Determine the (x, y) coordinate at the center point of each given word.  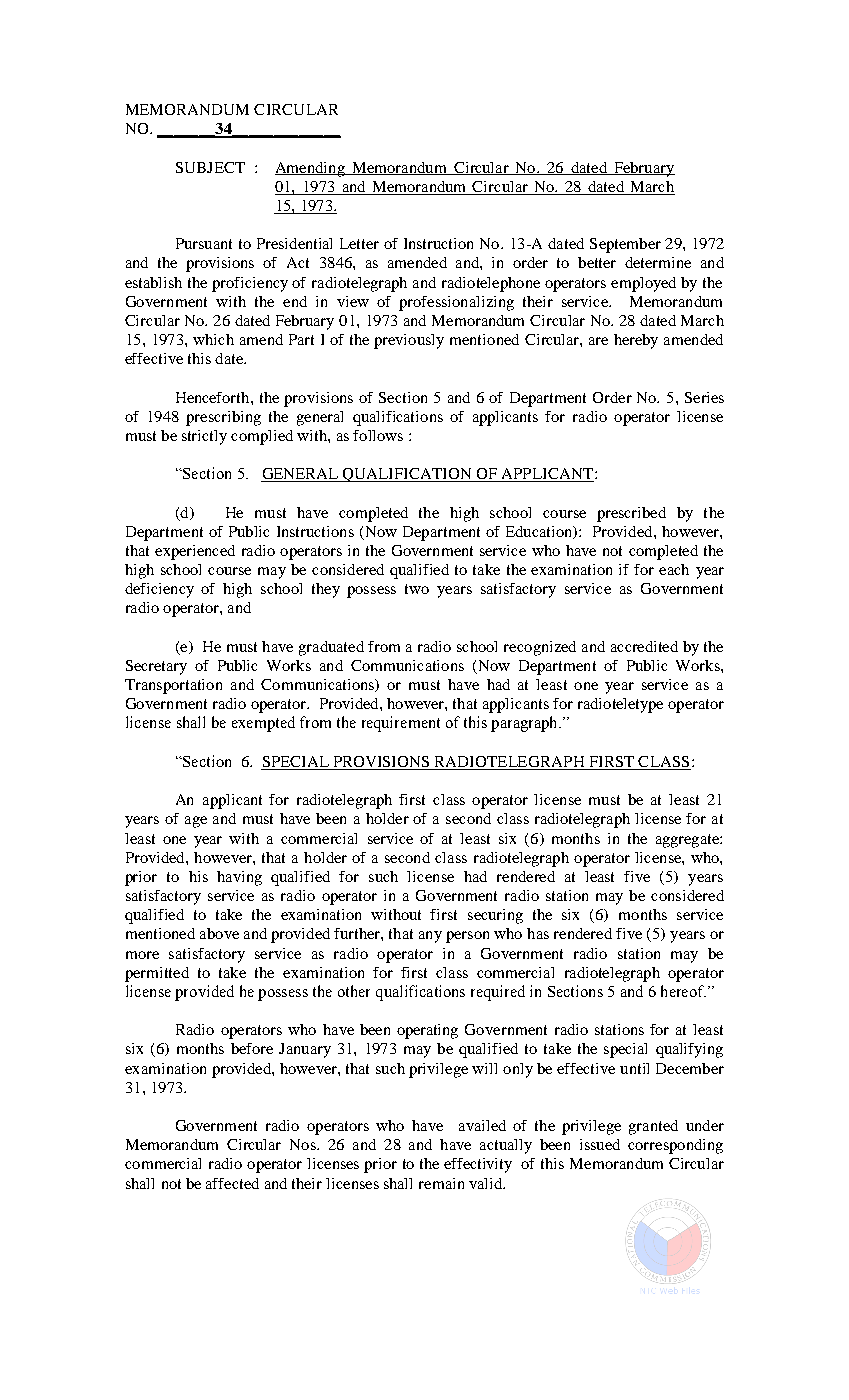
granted (653, 1127)
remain (441, 1183)
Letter (359, 243)
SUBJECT (210, 167)
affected (232, 1183)
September (625, 245)
